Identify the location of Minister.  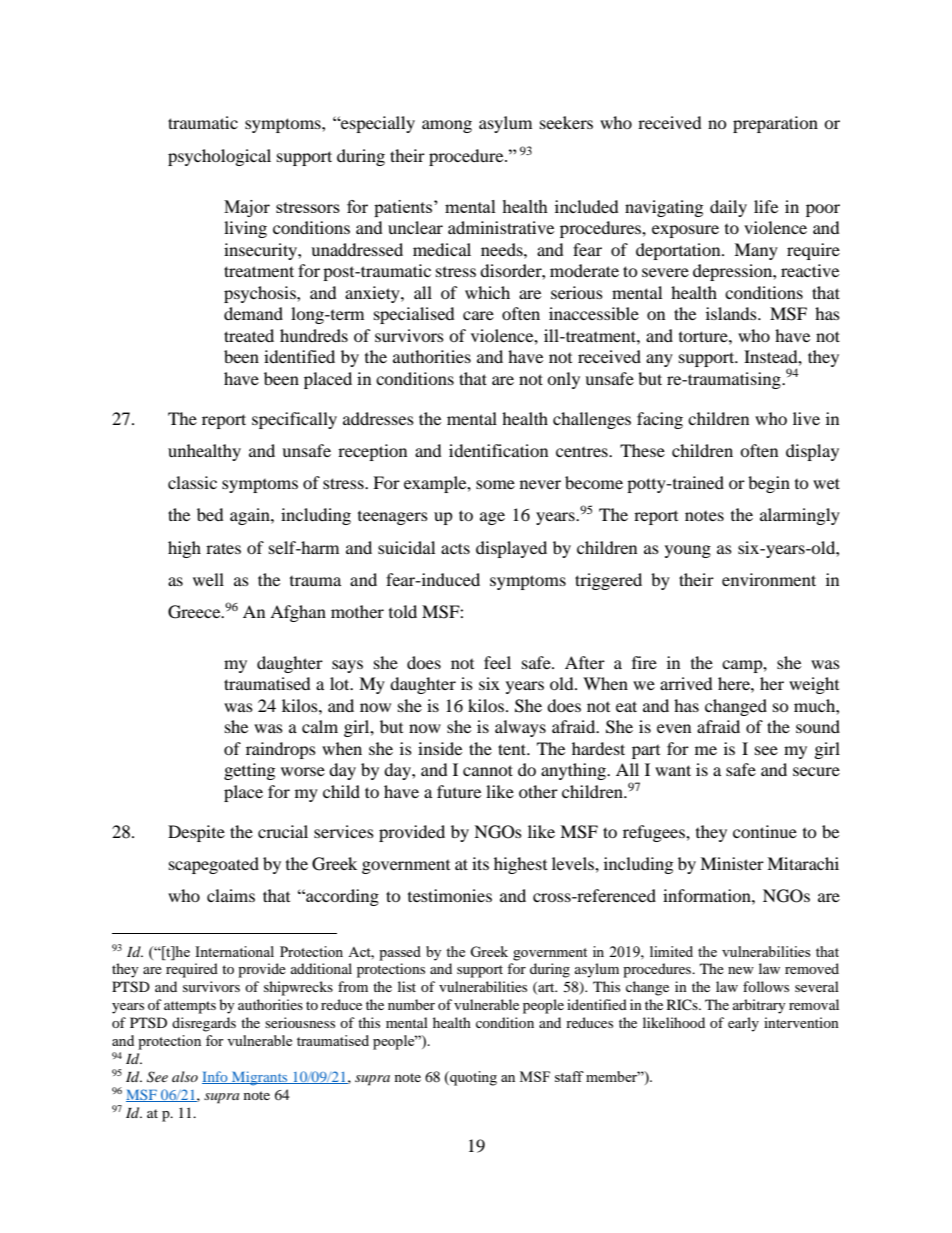
(732, 863).
